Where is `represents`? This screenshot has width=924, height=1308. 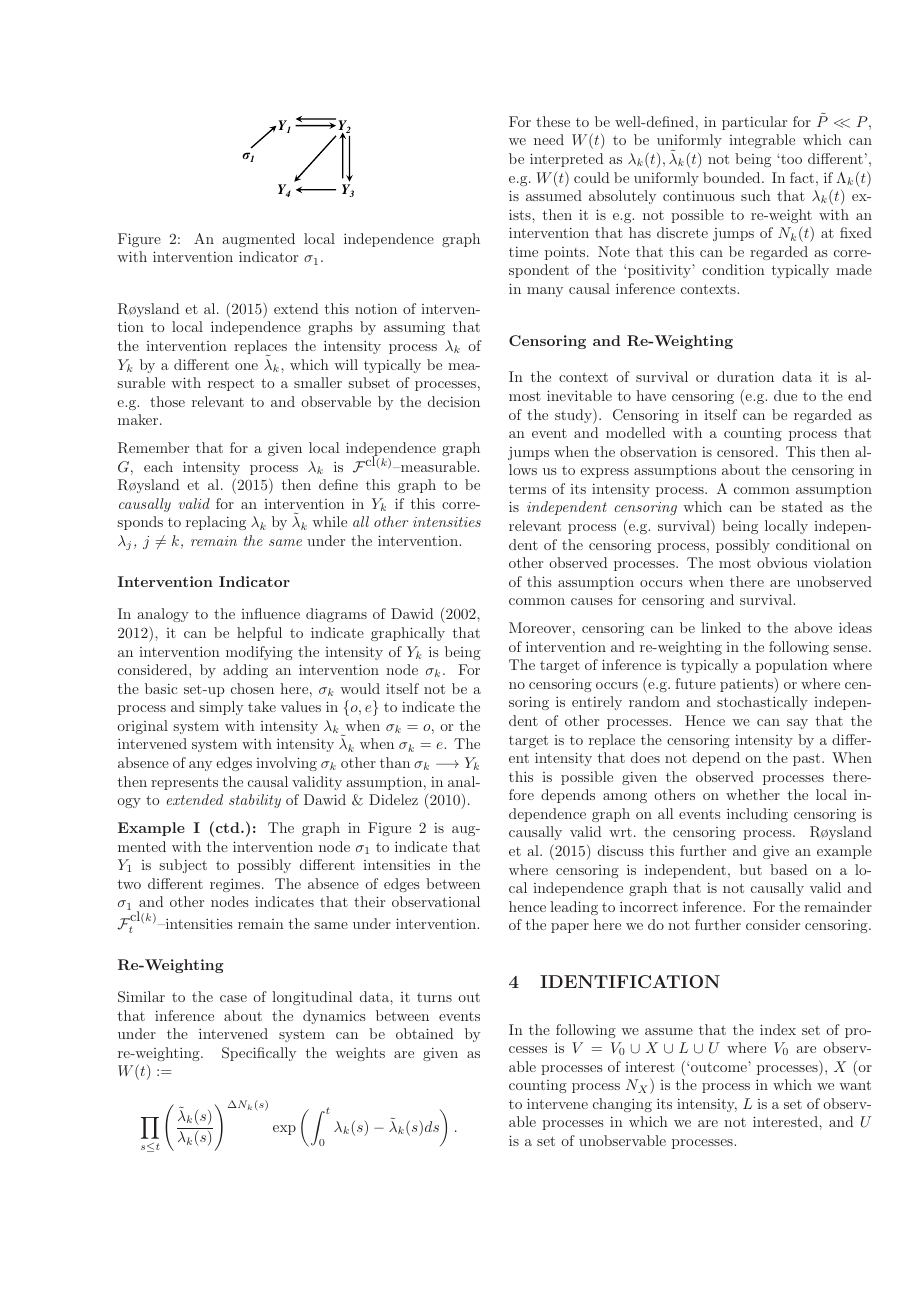
represents is located at coordinates (184, 784).
